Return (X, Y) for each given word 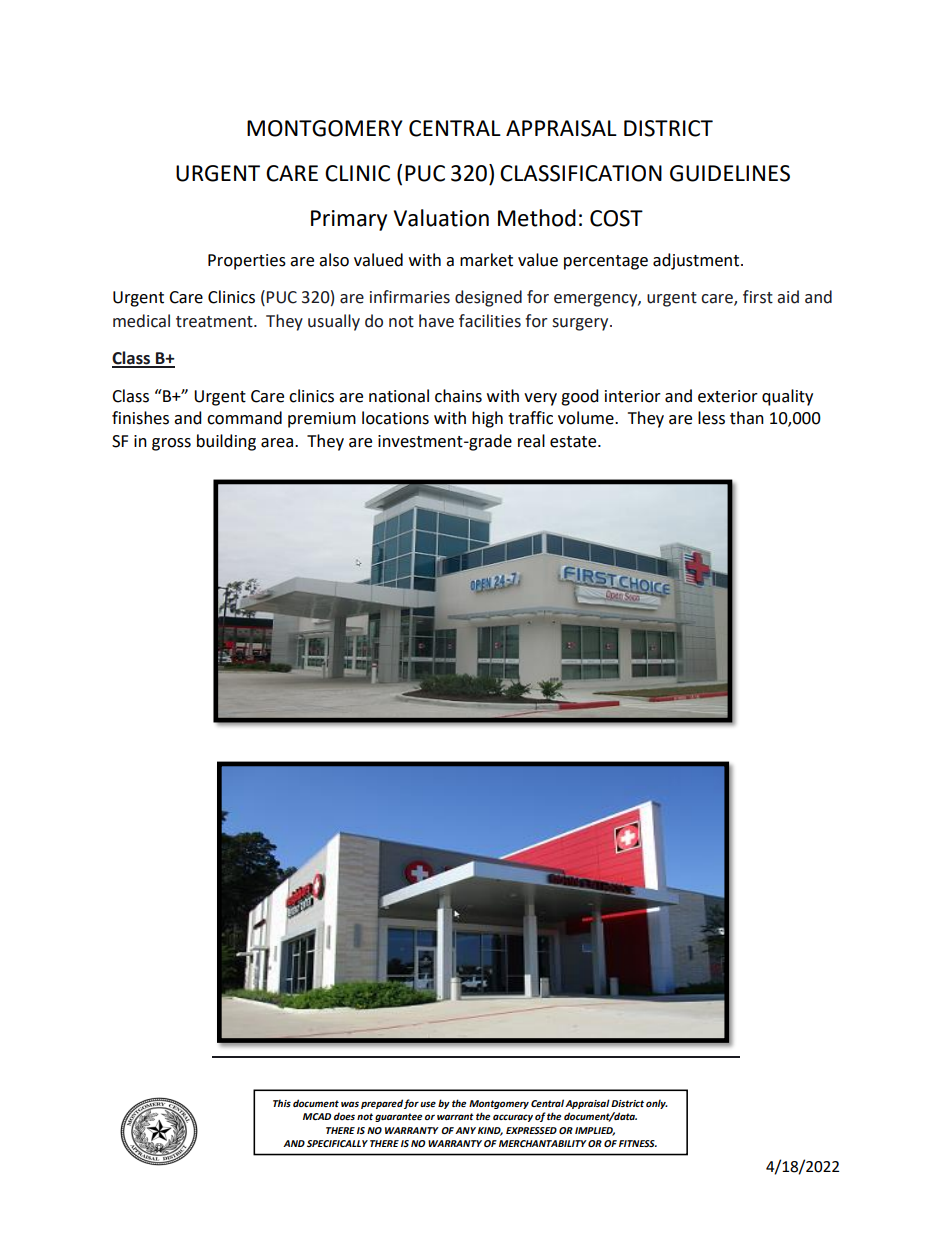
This (282, 1103)
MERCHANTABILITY (543, 1143)
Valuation (441, 218)
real (531, 441)
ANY (465, 1130)
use (428, 1104)
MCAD (317, 1116)
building (226, 442)
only (657, 1104)
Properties (247, 262)
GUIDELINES (730, 173)
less (711, 418)
